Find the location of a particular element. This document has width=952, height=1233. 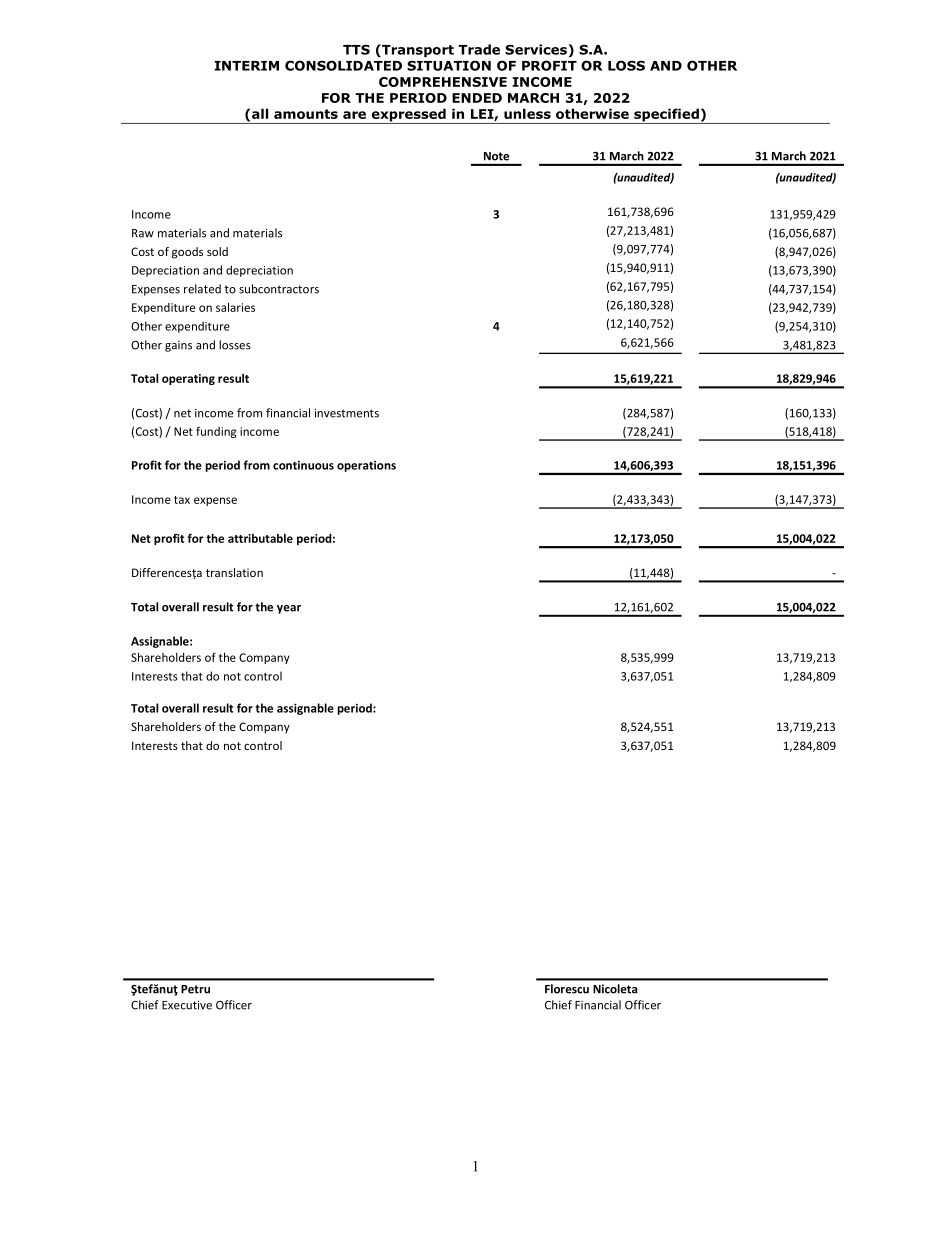

continuous is located at coordinates (303, 465).
